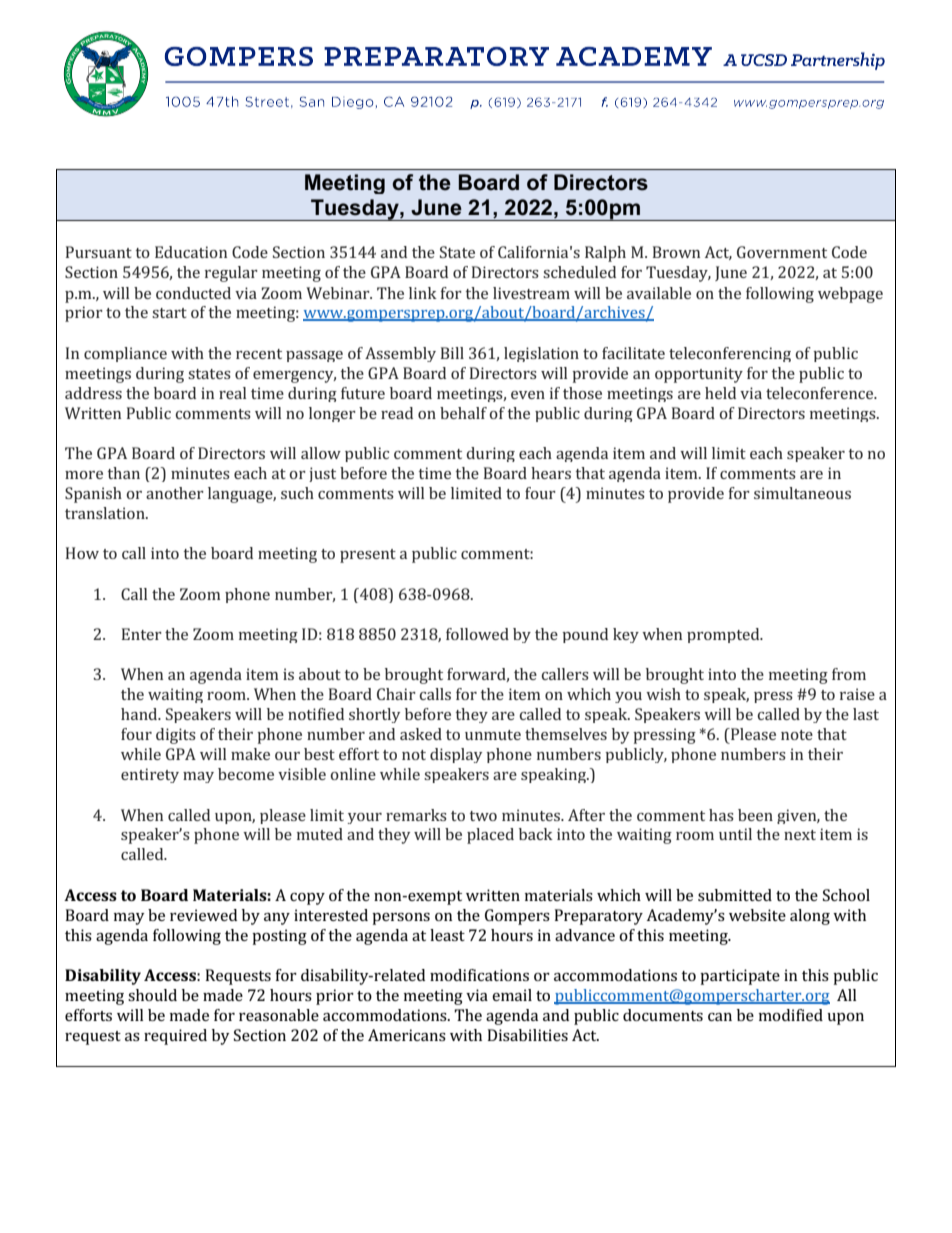  What do you see at coordinates (423, 293) in the document?
I see `link` at bounding box center [423, 293].
